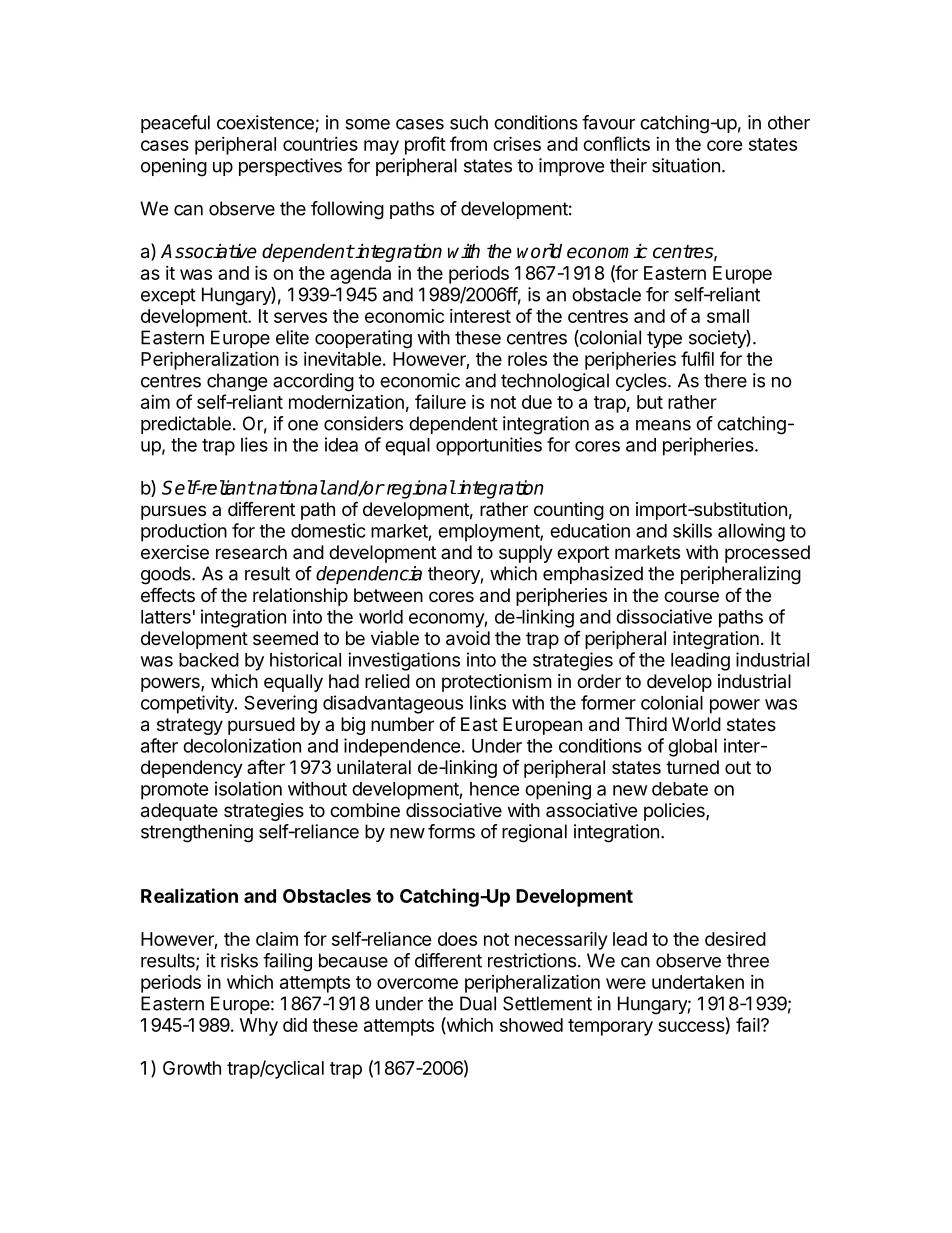  Describe the element at coordinates (478, 1003) in the image. I see `Dual` at that location.
